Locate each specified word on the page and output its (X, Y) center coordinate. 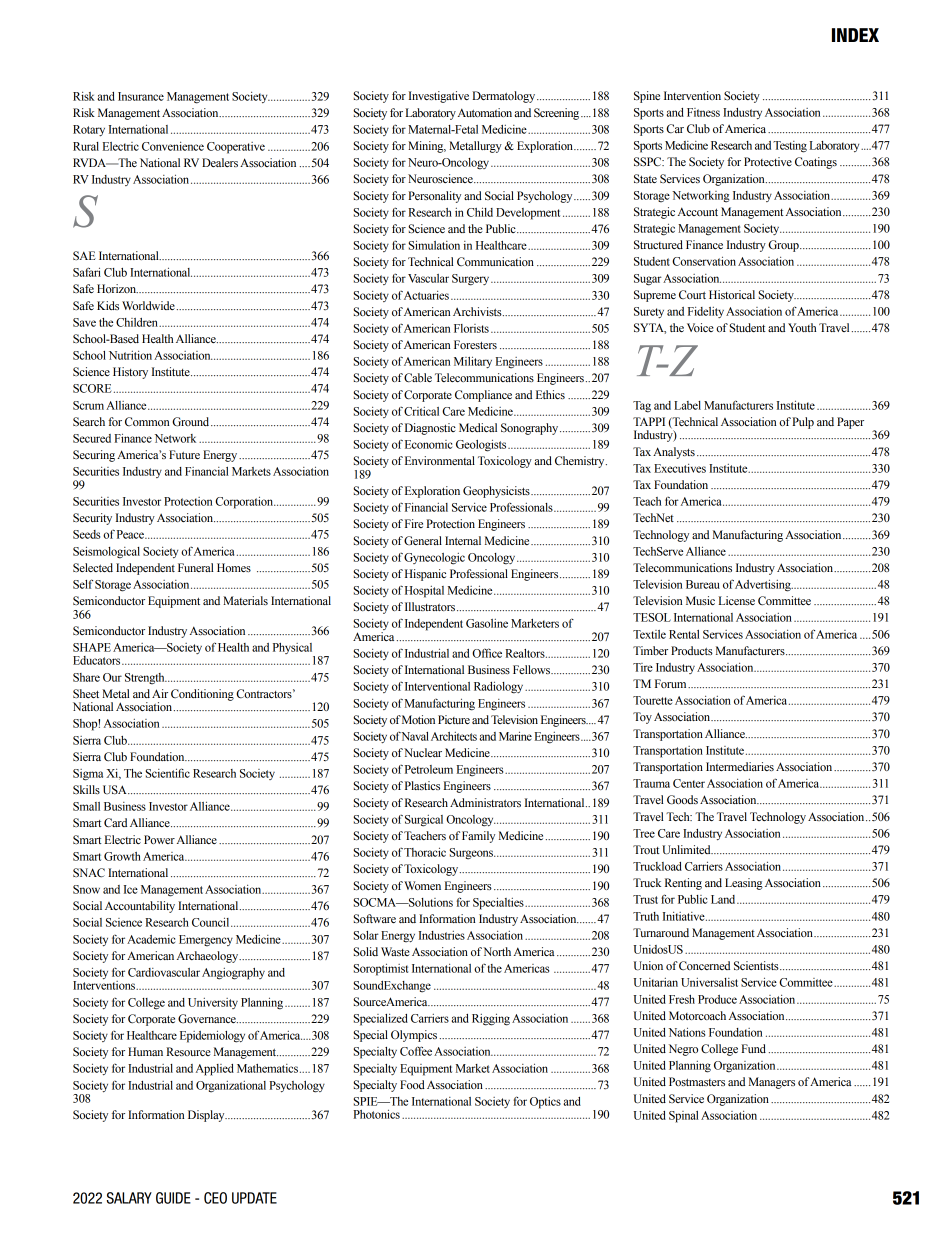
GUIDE (173, 1198)
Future (184, 454)
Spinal (683, 1117)
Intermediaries (740, 766)
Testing (790, 147)
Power (159, 839)
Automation (485, 112)
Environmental (440, 460)
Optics (545, 1103)
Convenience (173, 146)
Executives (680, 468)
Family (478, 837)
